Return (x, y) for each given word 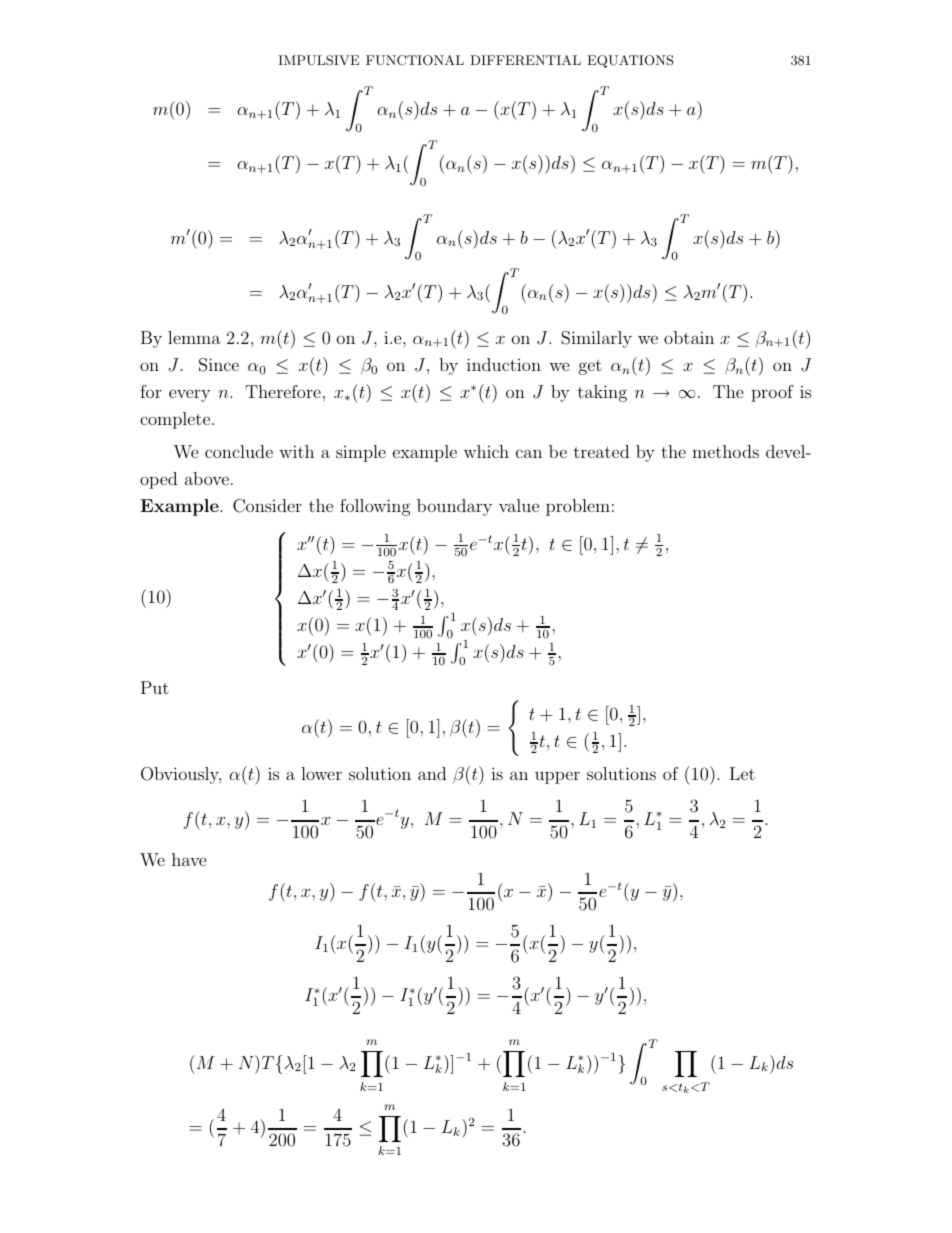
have (189, 859)
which (486, 451)
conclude (239, 451)
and (432, 773)
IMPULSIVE (318, 60)
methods (725, 451)
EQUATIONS (630, 61)
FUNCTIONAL (415, 60)
